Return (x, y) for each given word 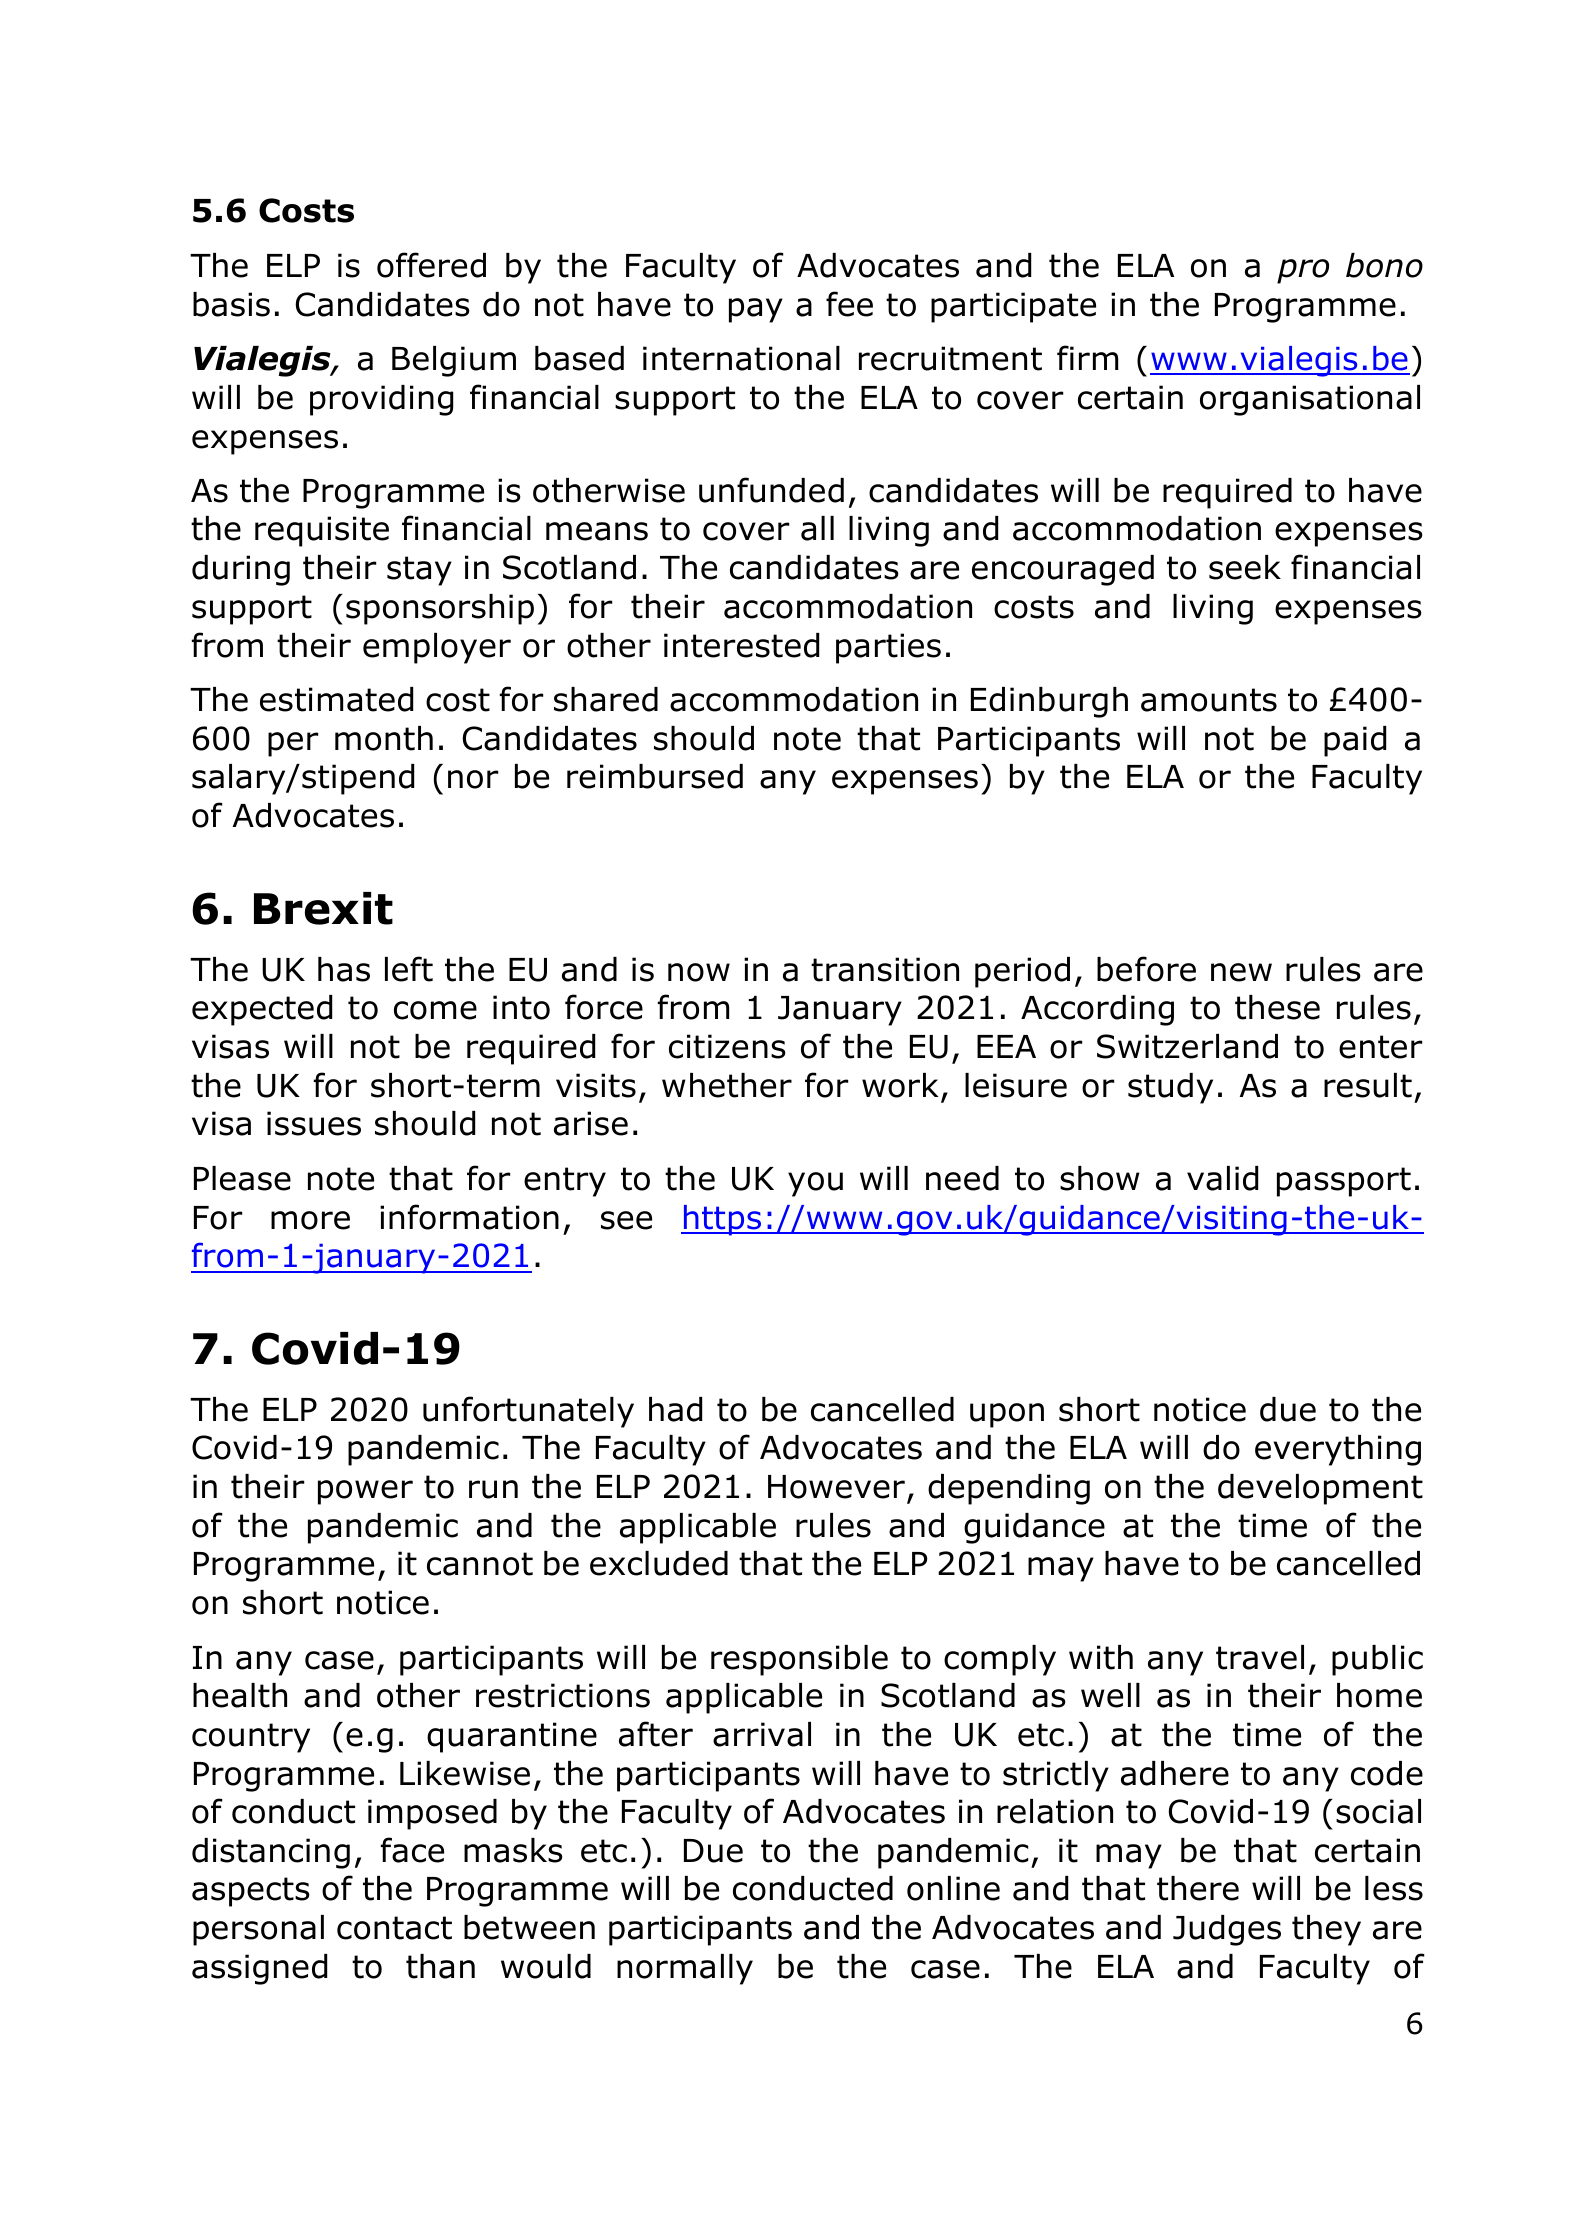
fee (849, 304)
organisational (1310, 400)
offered (431, 265)
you (815, 1184)
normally (685, 1969)
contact (394, 1928)
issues (314, 1123)
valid (1222, 1178)
